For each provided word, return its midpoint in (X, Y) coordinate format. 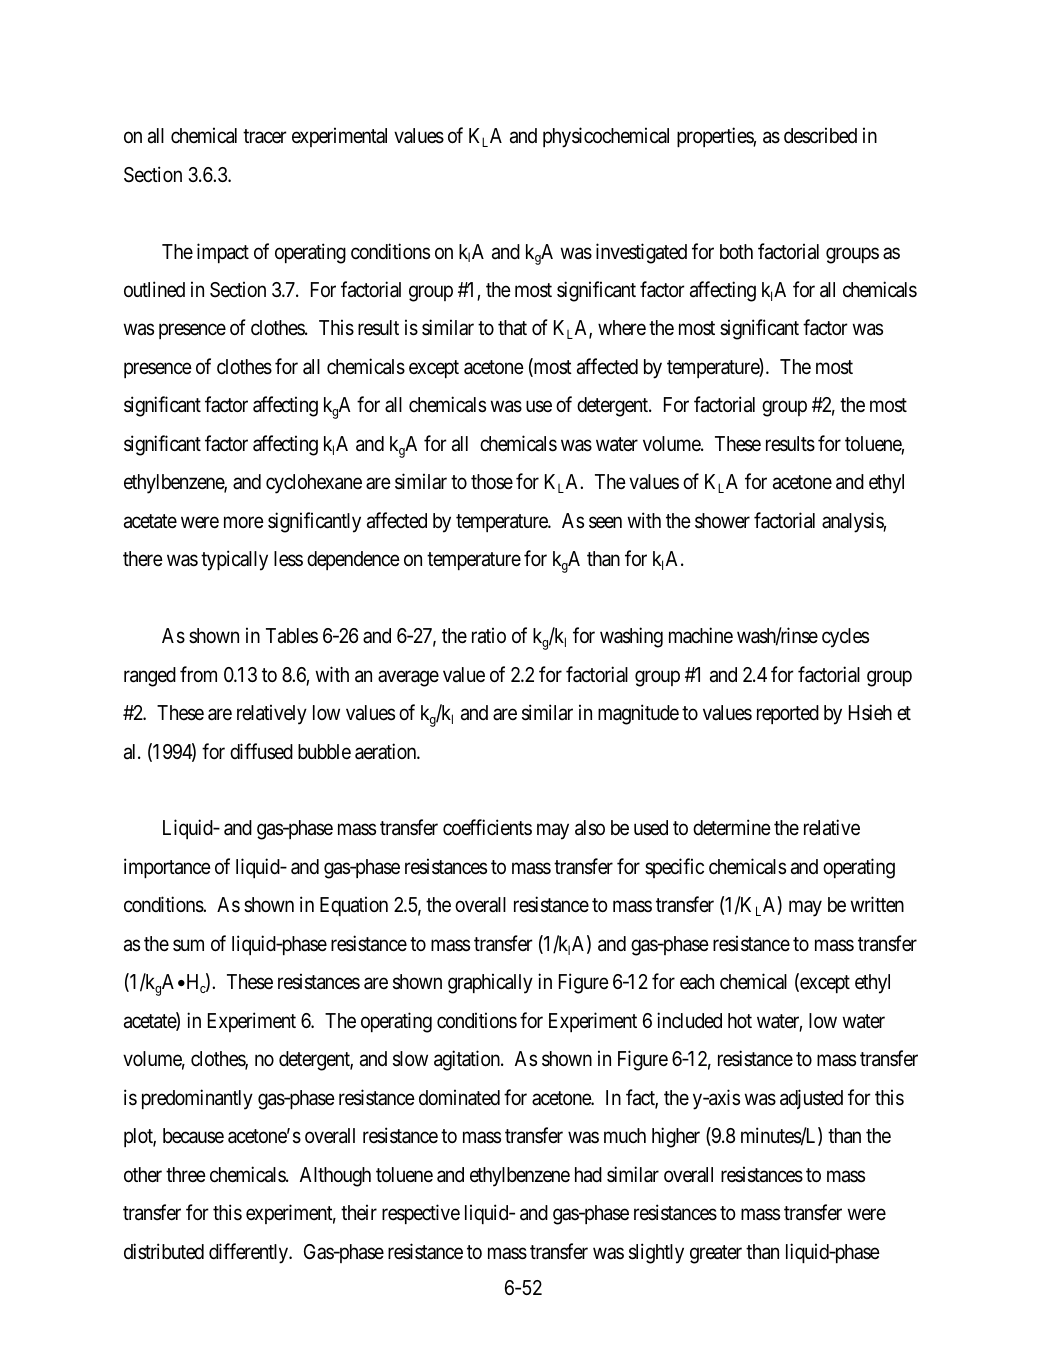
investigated (641, 253)
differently (250, 1253)
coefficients (487, 828)
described (820, 135)
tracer (265, 136)
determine (732, 828)
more (244, 522)
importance (167, 868)
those (492, 482)
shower (722, 521)
